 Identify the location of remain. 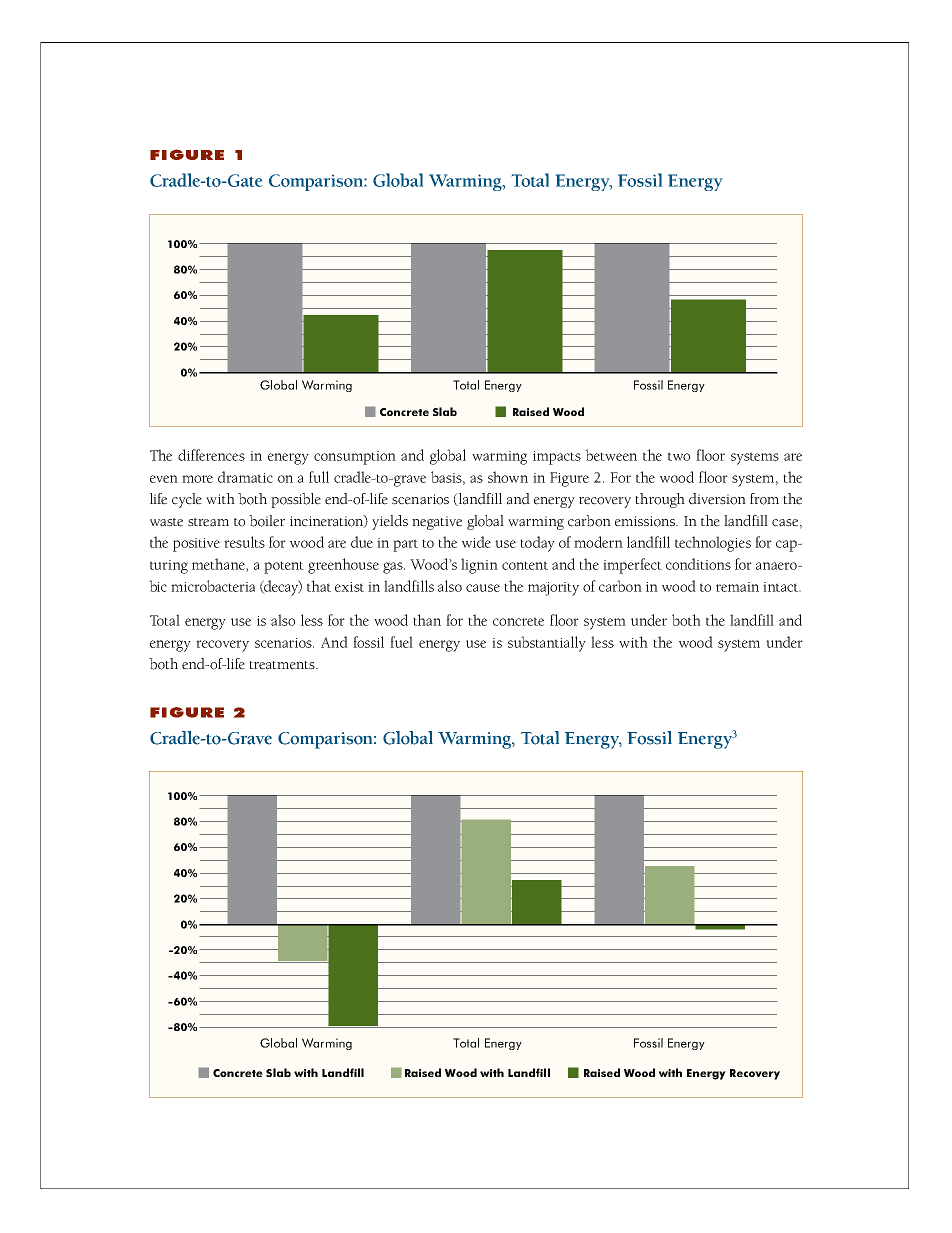
(737, 587).
